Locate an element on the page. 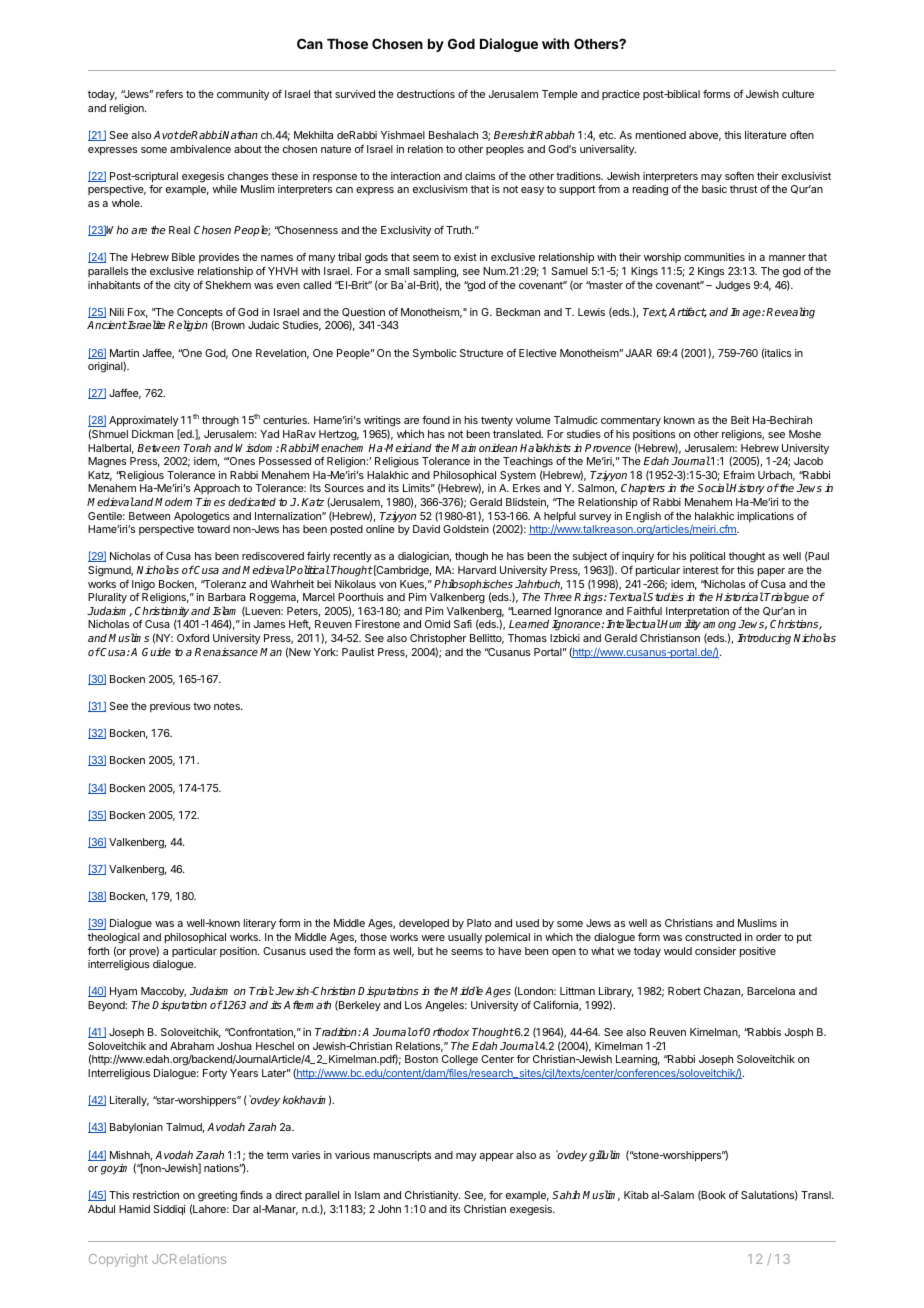 This image has width=924, height=1308. usually is located at coordinates (465, 938).
